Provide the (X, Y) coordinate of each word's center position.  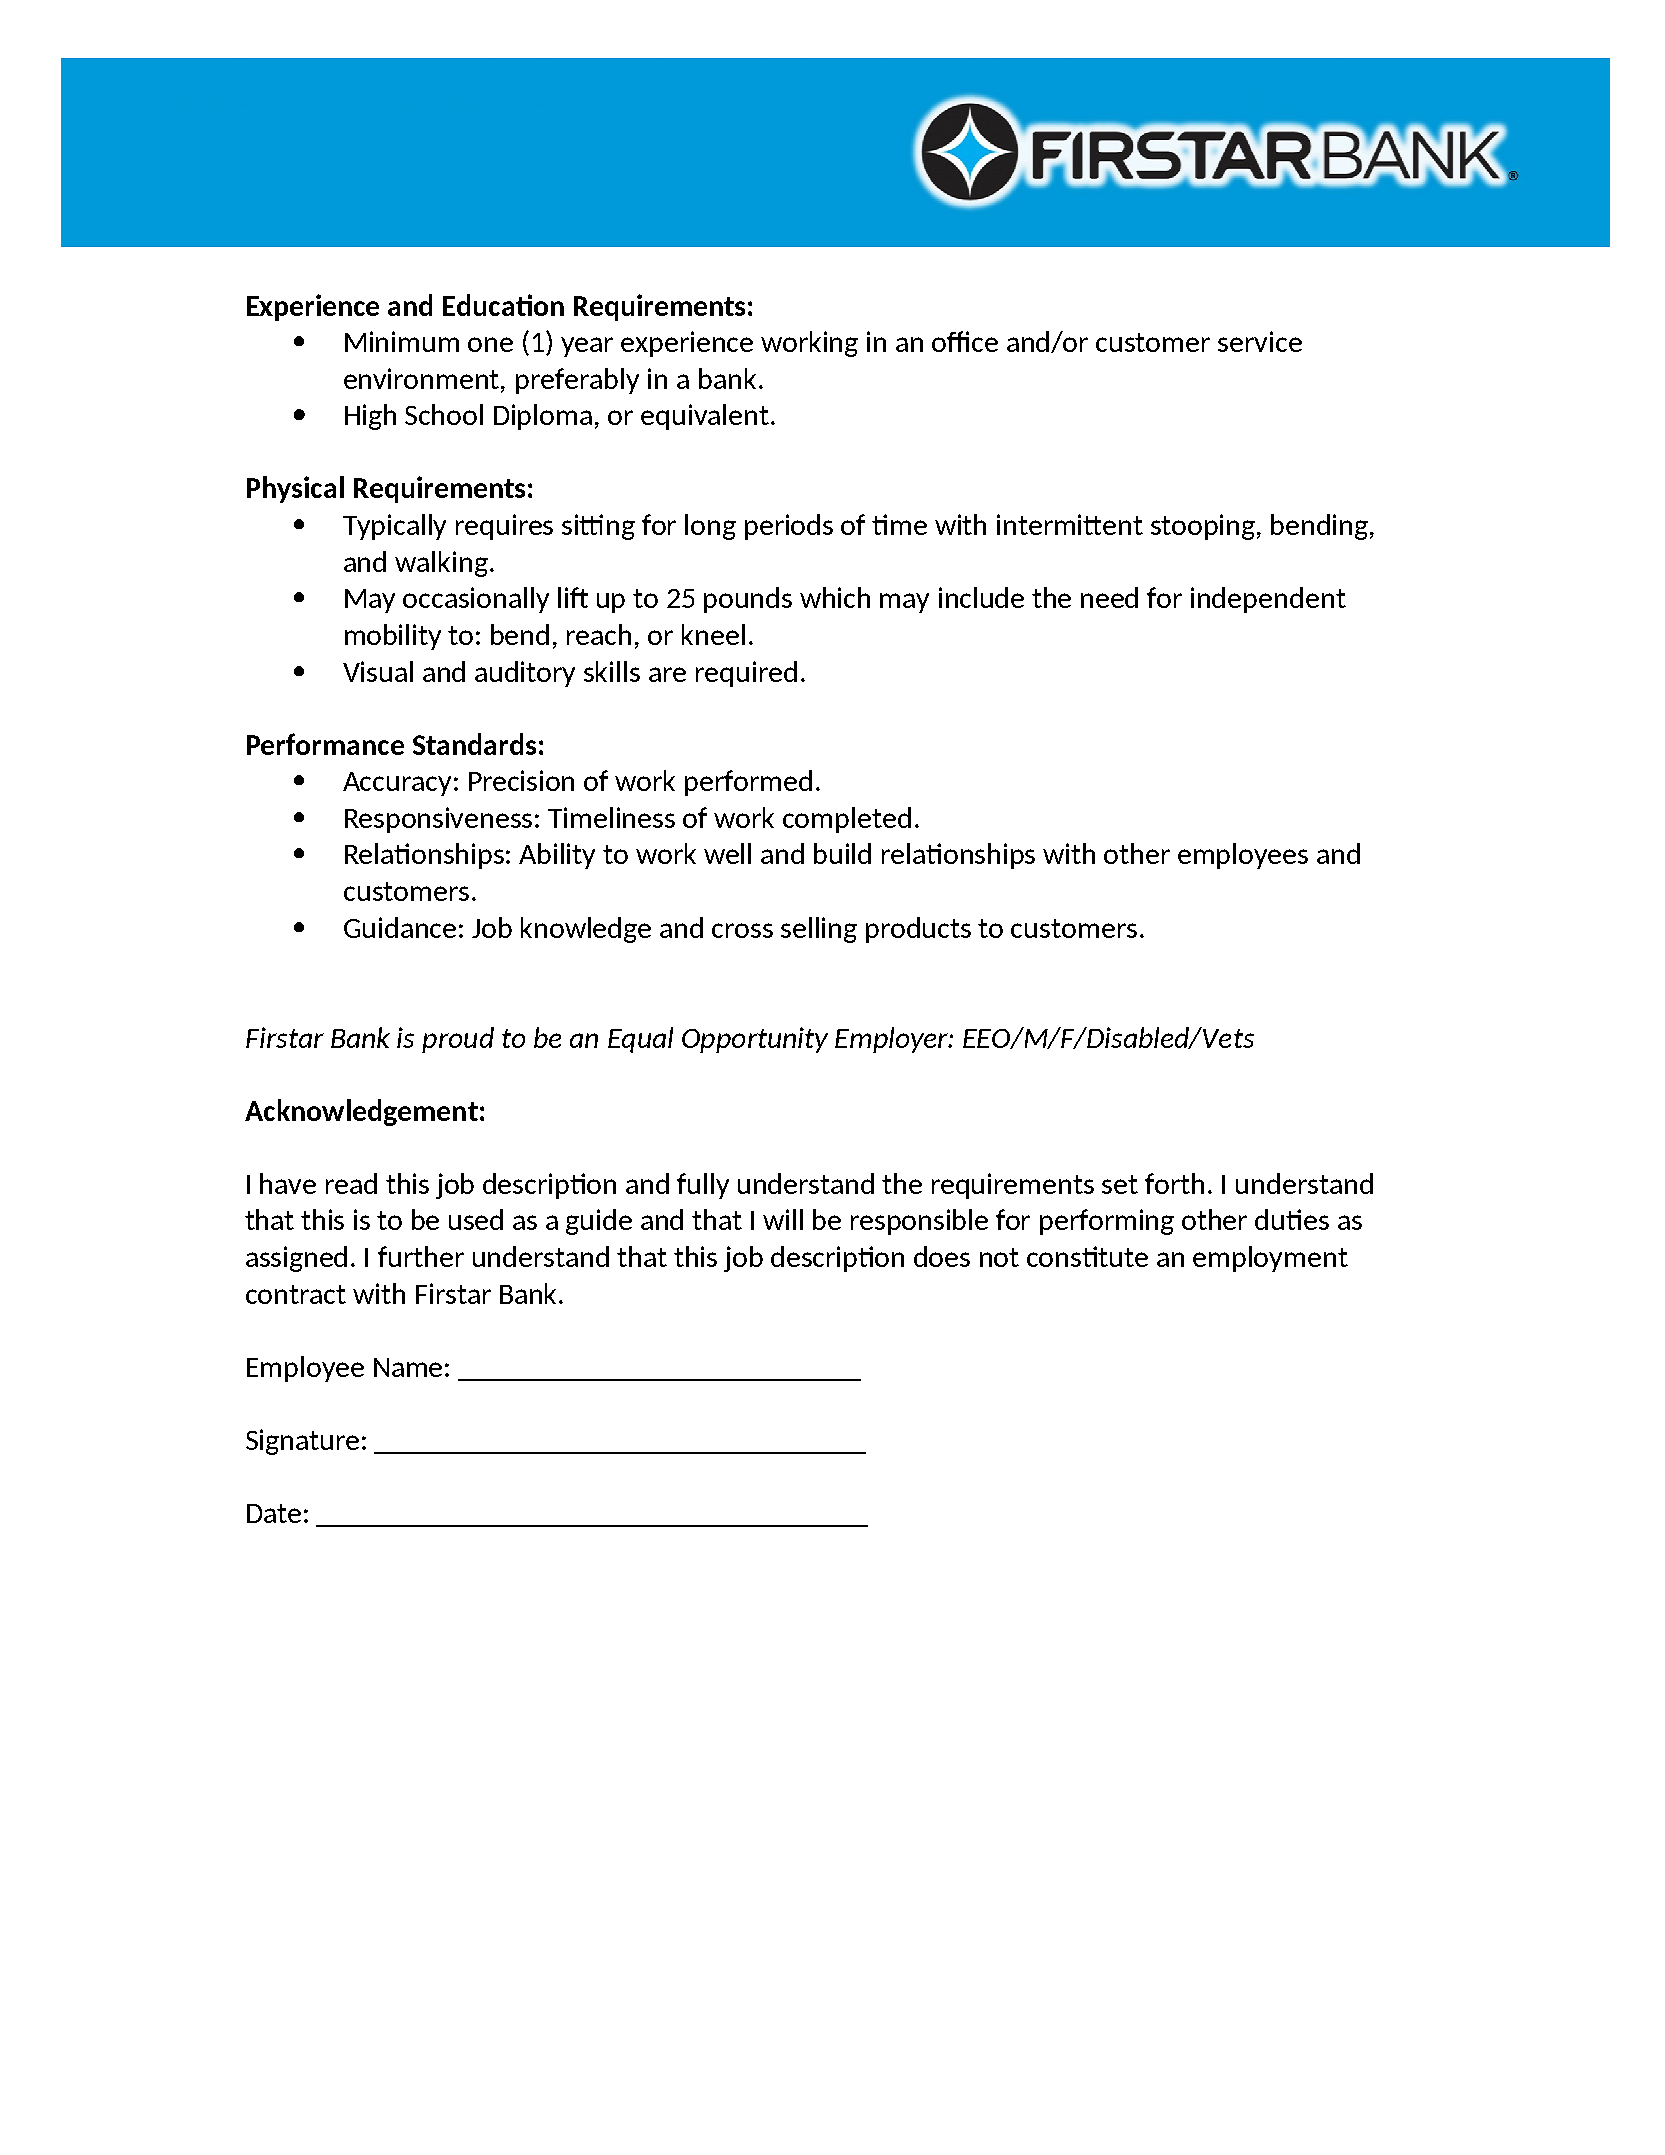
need (1109, 597)
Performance (325, 744)
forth (1174, 1183)
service (1260, 341)
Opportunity (755, 1040)
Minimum (402, 341)
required (746, 674)
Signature (302, 1442)
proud (458, 1040)
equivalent (705, 417)
